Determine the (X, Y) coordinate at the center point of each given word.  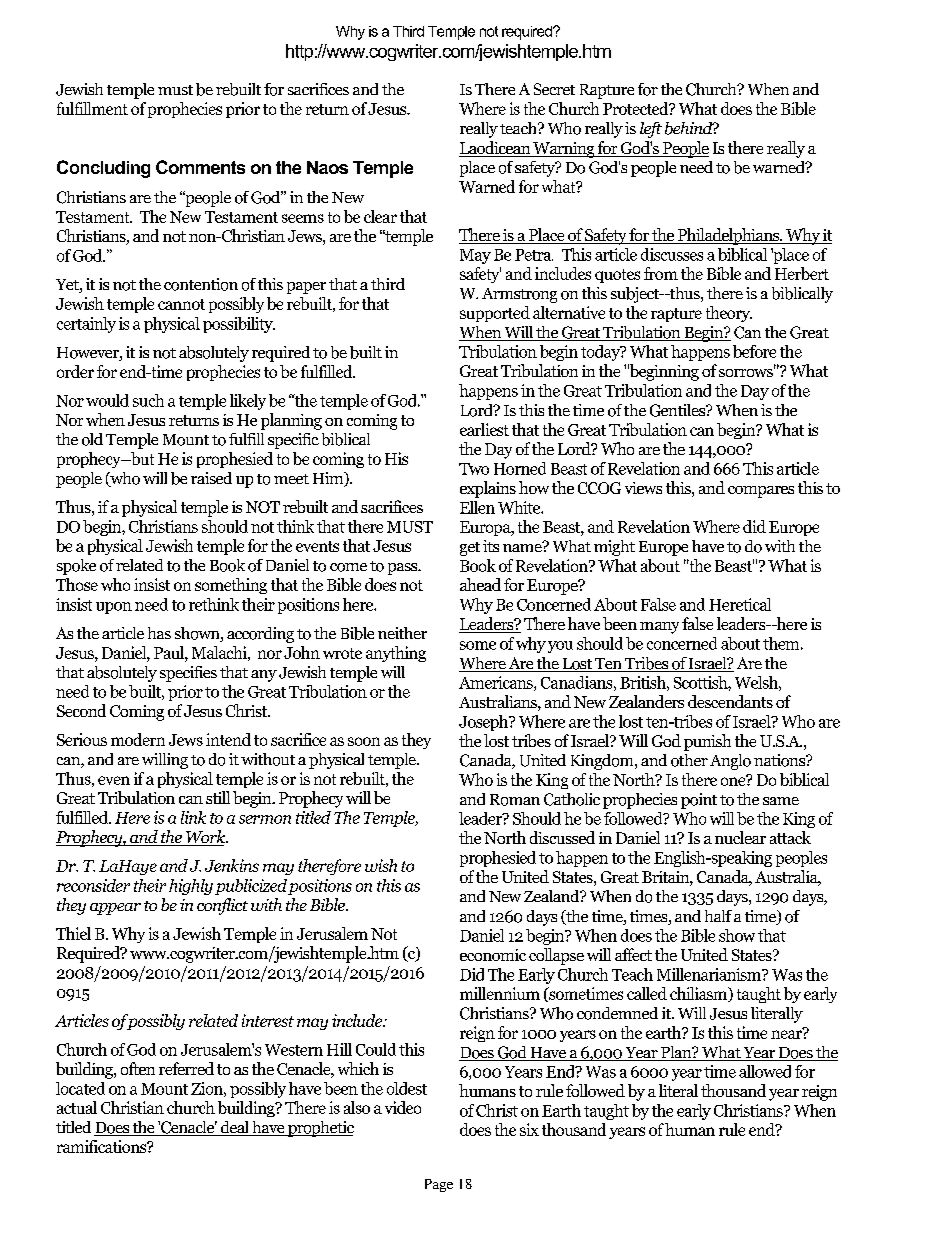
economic (493, 955)
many (659, 628)
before (754, 351)
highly (191, 887)
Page (439, 1185)
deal (234, 1128)
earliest (484, 429)
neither (402, 633)
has (159, 633)
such (148, 400)
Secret (554, 89)
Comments (200, 167)
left (651, 130)
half (718, 916)
